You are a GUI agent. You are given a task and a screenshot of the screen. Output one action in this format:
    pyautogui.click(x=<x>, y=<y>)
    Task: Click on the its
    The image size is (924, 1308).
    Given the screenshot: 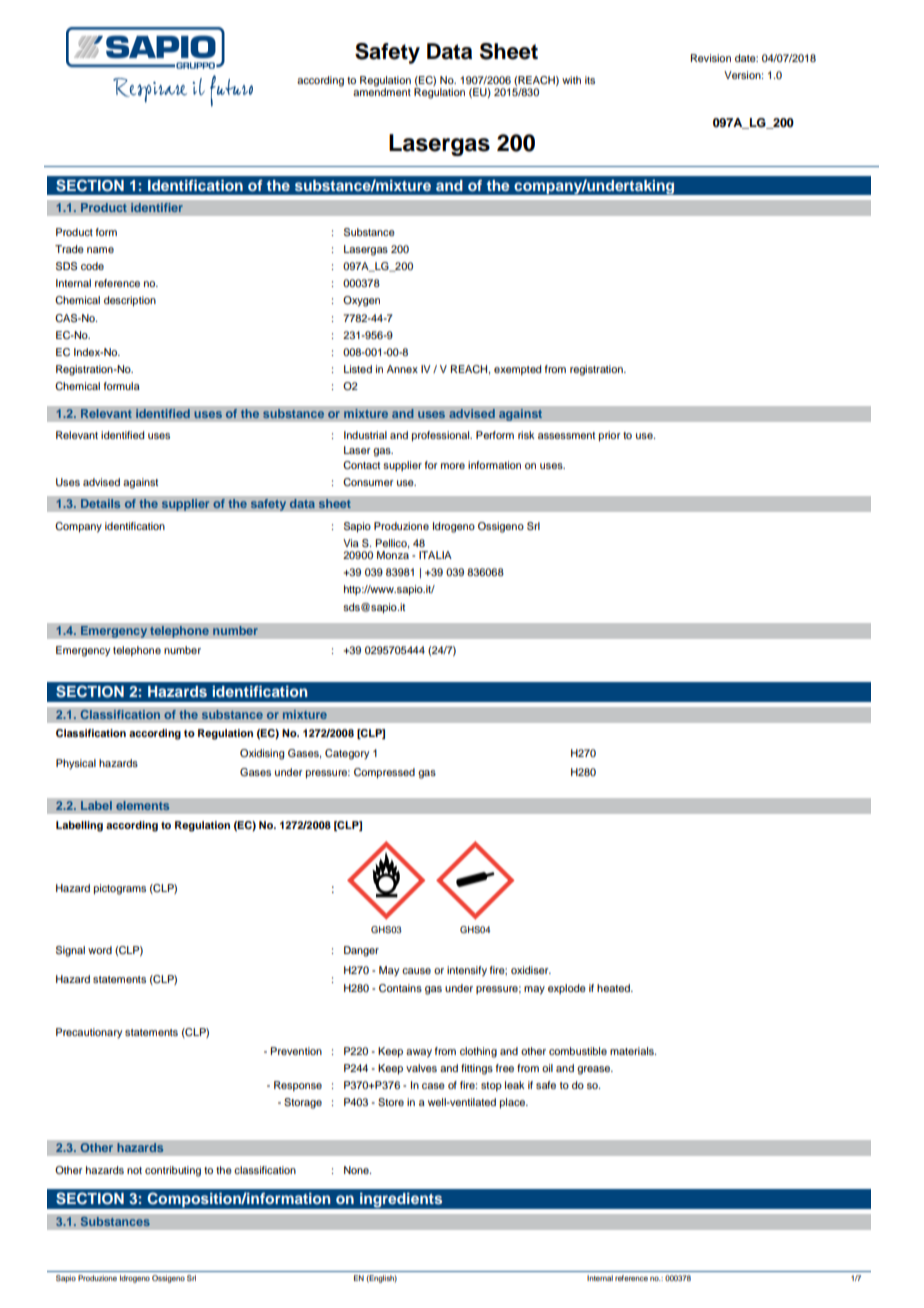 What is the action you would take?
    pyautogui.click(x=590, y=80)
